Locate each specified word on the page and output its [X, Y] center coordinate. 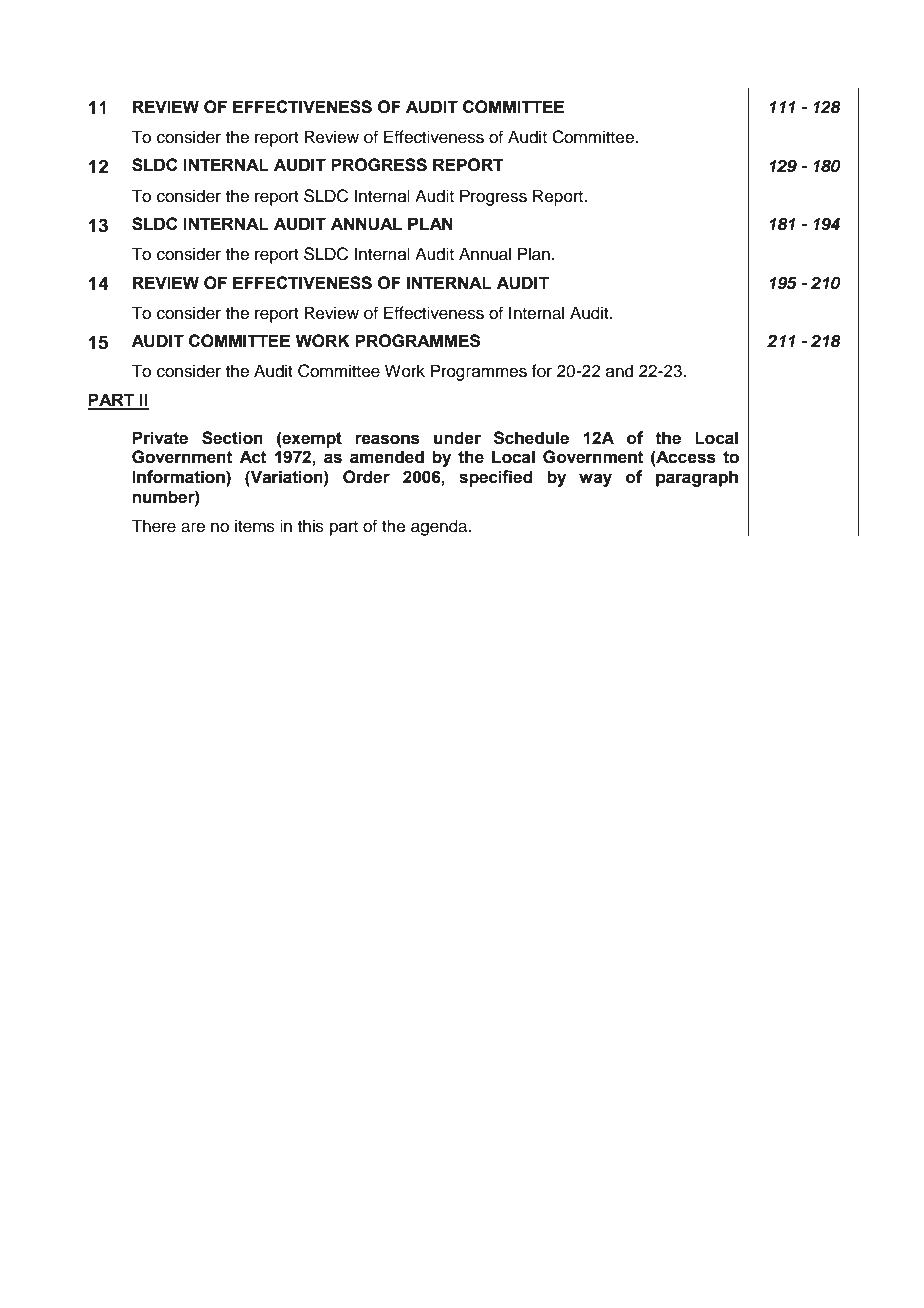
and [619, 371]
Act [253, 457]
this [311, 526]
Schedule [531, 438]
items [255, 526]
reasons [387, 439]
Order [366, 477]
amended [387, 457]
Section [232, 438]
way [595, 480]
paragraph [697, 478]
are [193, 527]
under [457, 438]
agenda [440, 527]
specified [495, 478]
